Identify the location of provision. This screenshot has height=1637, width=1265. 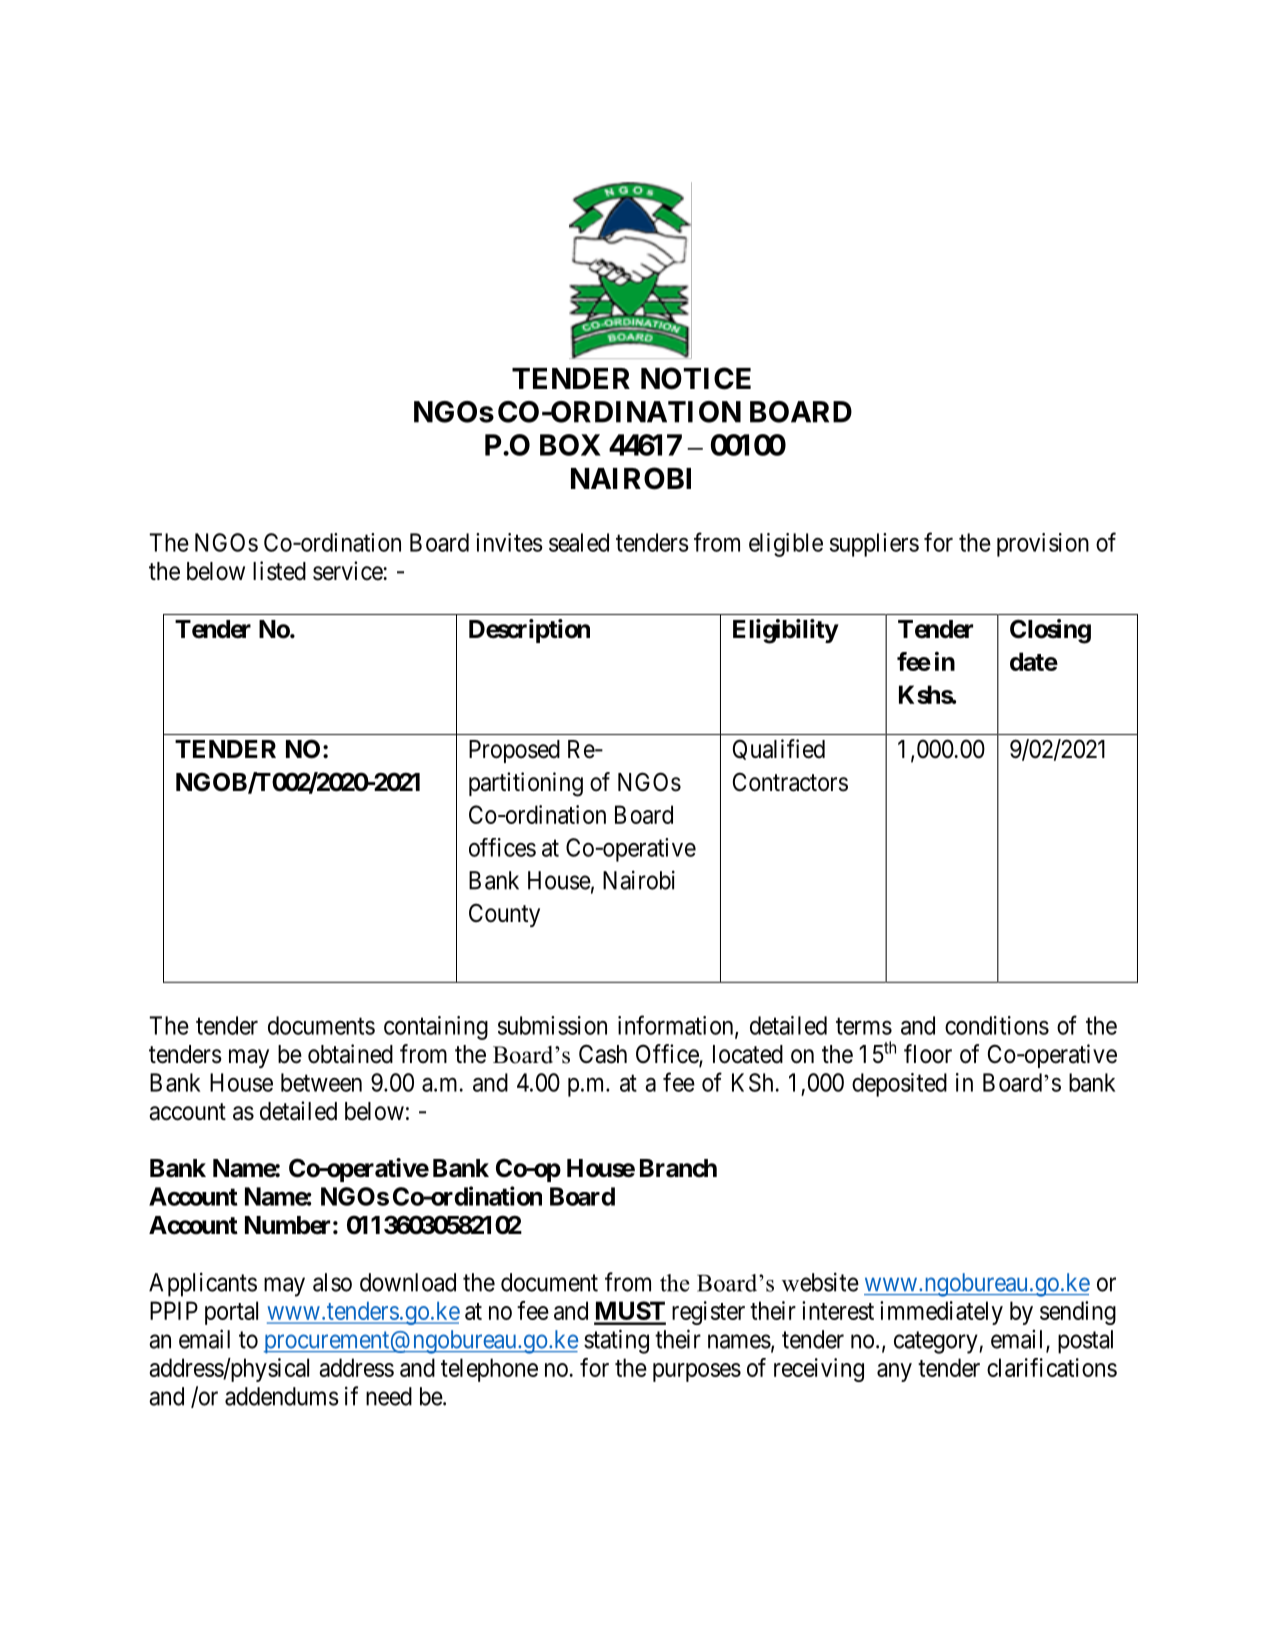
(1043, 545).
